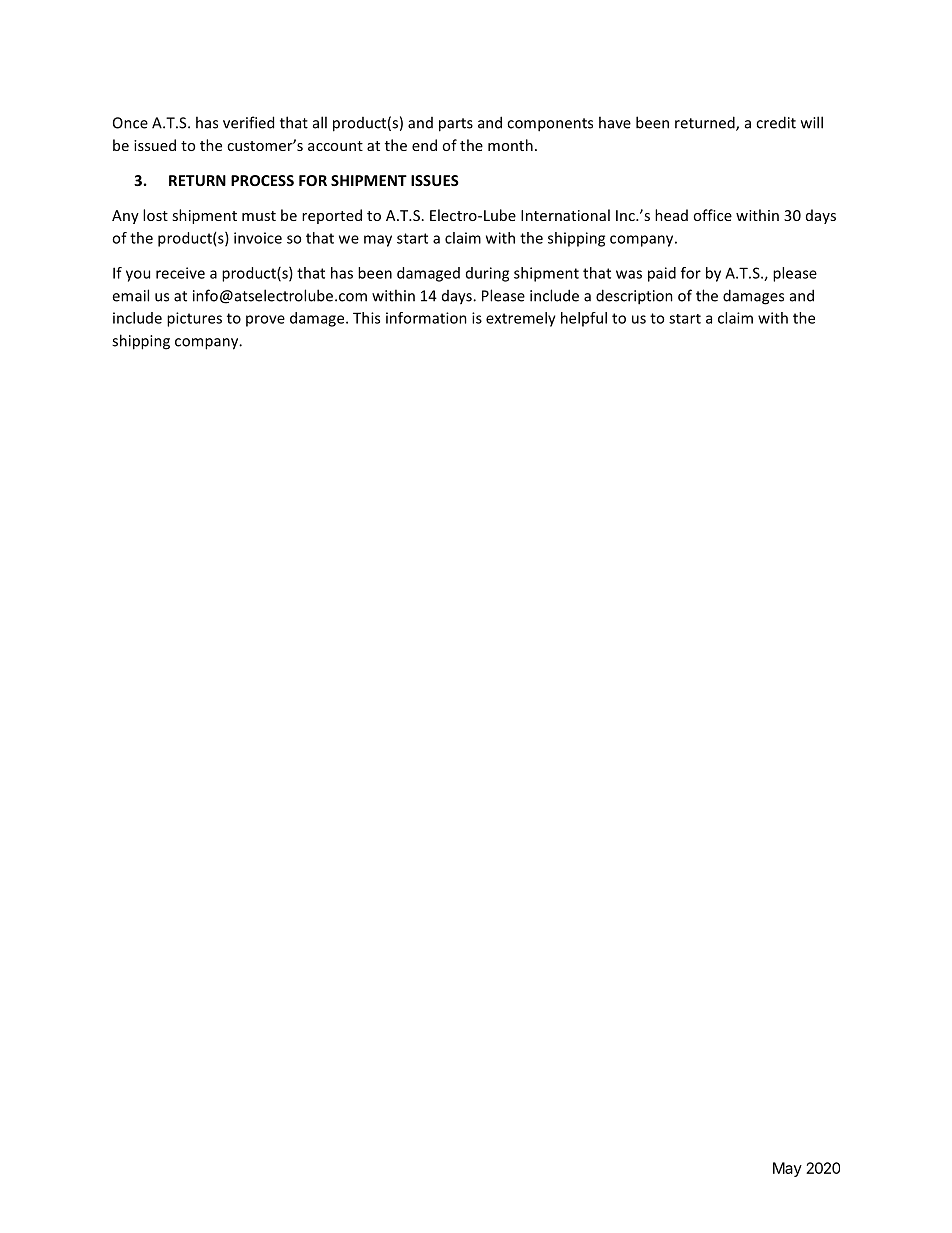  I want to click on invoice, so click(258, 238).
